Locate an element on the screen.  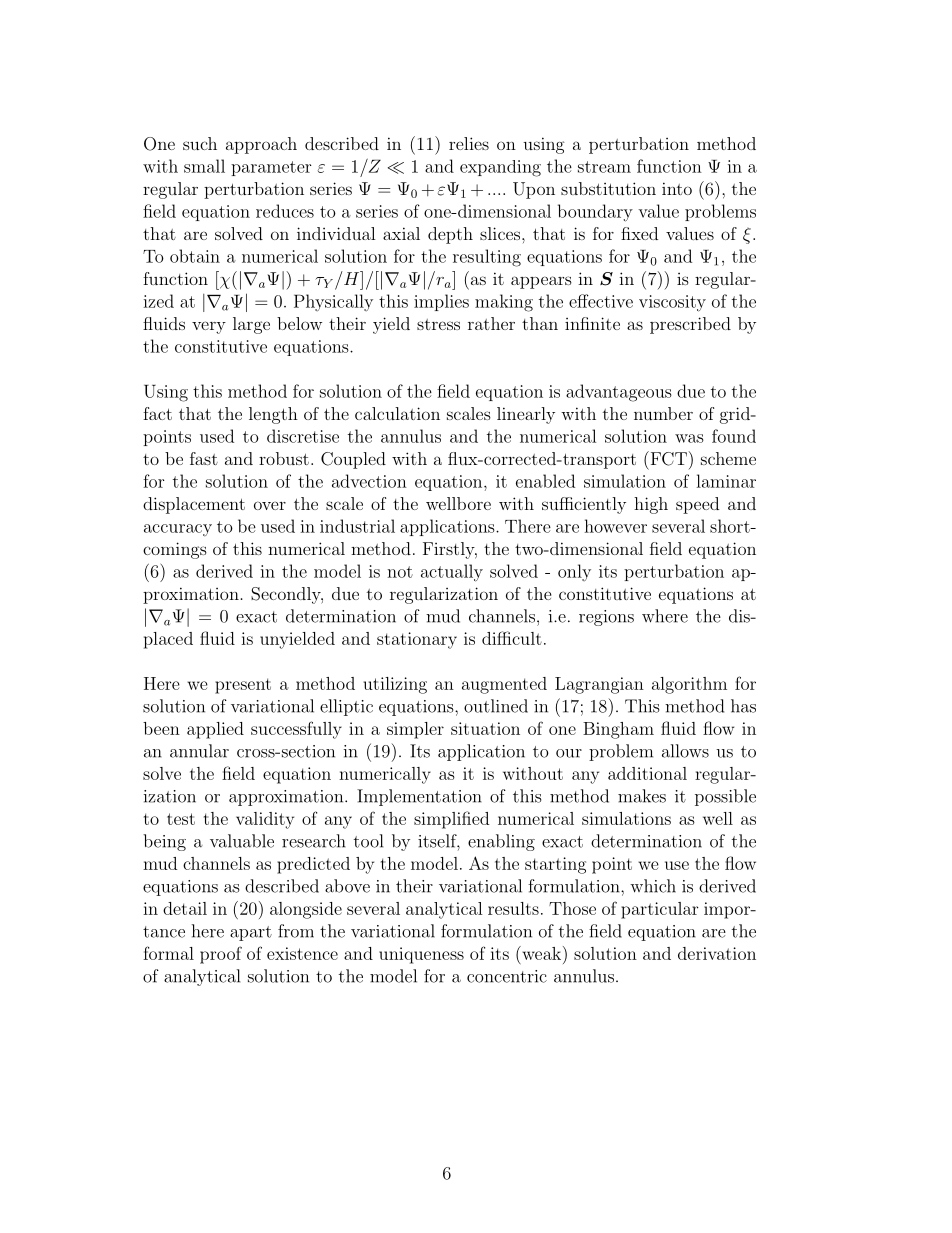
calculation is located at coordinates (397, 413).
